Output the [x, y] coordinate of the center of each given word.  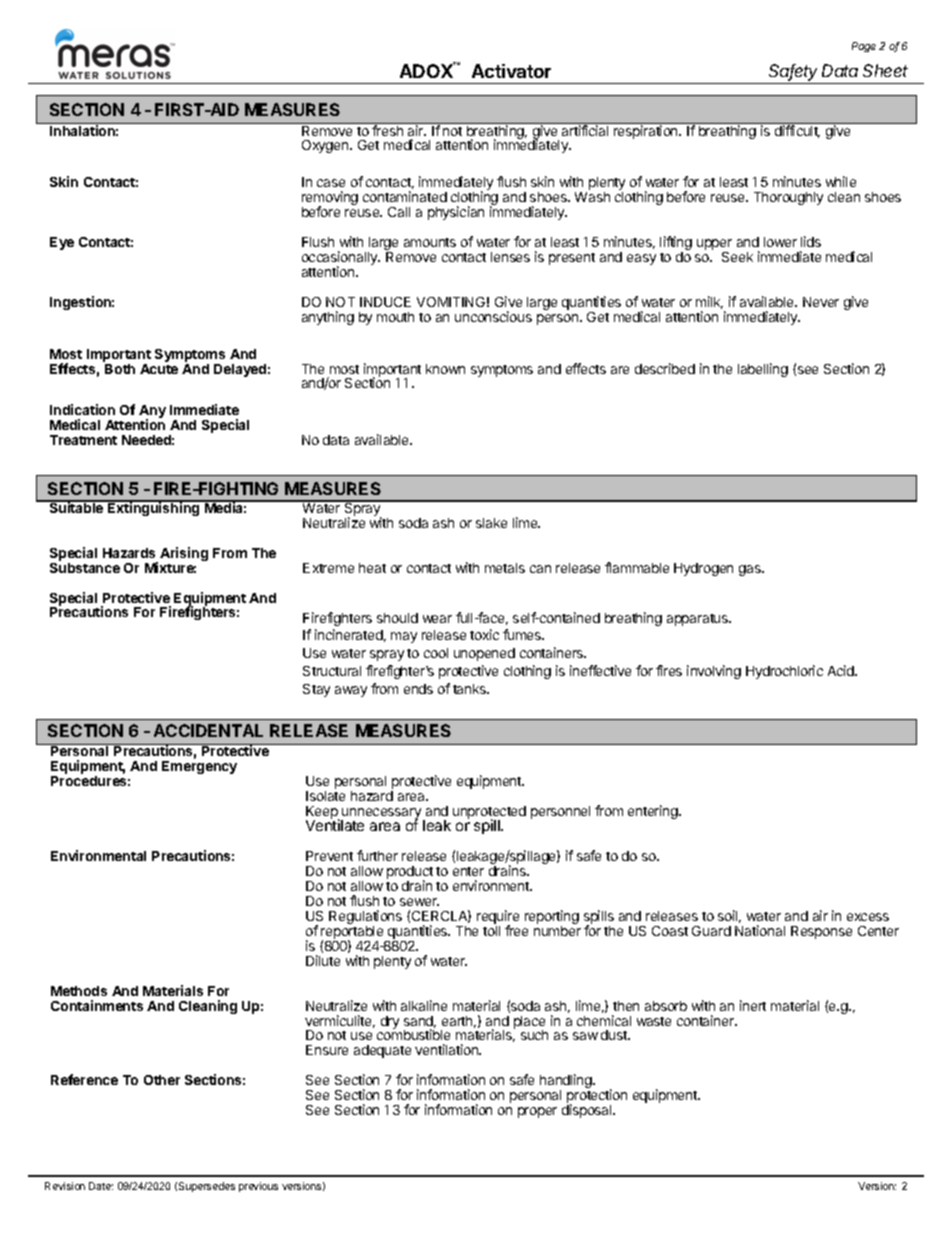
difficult [796, 130]
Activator [511, 71]
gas [751, 570]
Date [101, 1186]
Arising [184, 554]
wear [437, 619]
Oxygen [326, 146]
